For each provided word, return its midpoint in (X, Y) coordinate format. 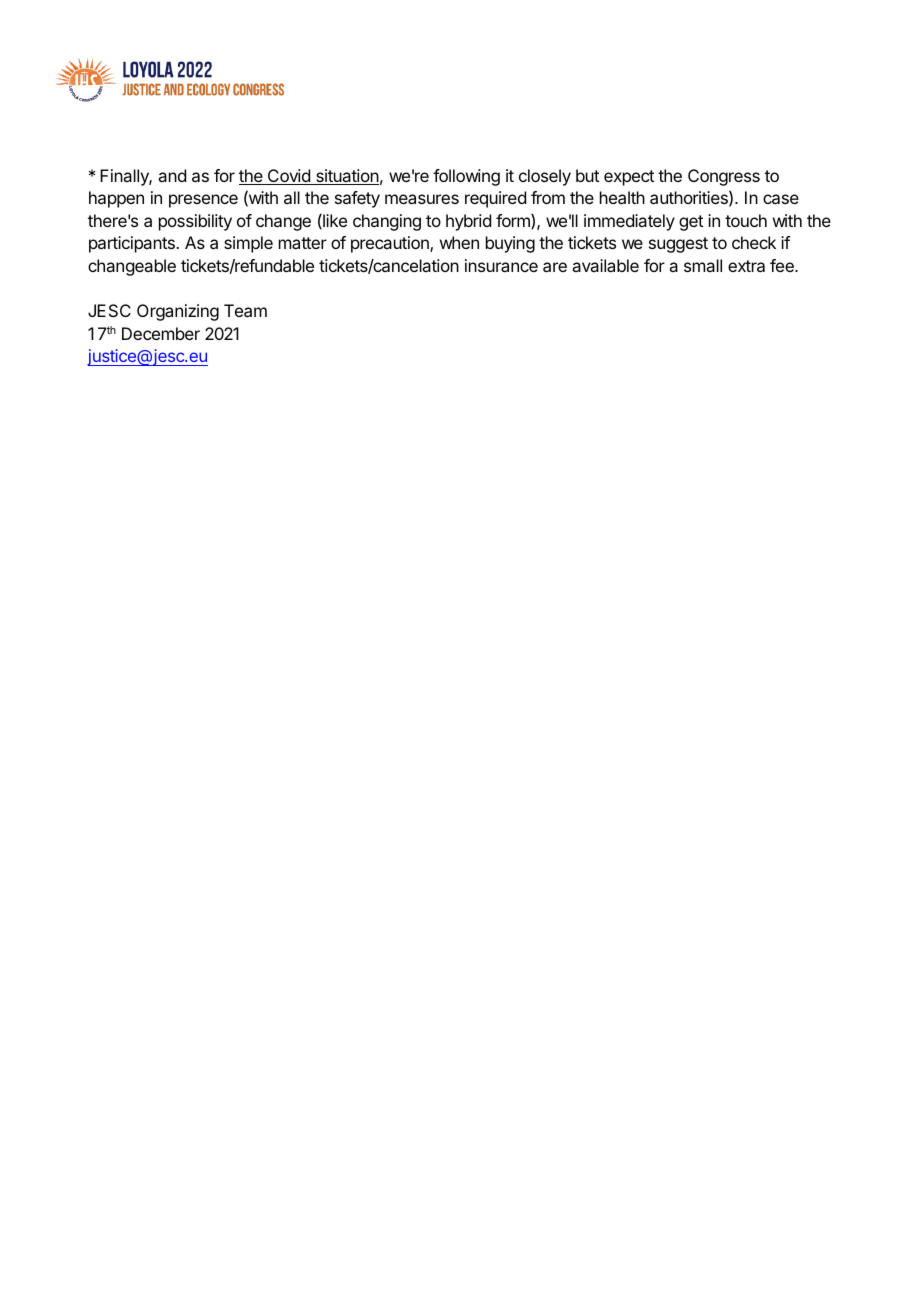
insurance (501, 265)
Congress (724, 177)
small (703, 265)
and (172, 175)
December (161, 333)
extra (746, 266)
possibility (195, 222)
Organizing (178, 312)
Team (245, 310)
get (691, 223)
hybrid (468, 222)
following (466, 177)
